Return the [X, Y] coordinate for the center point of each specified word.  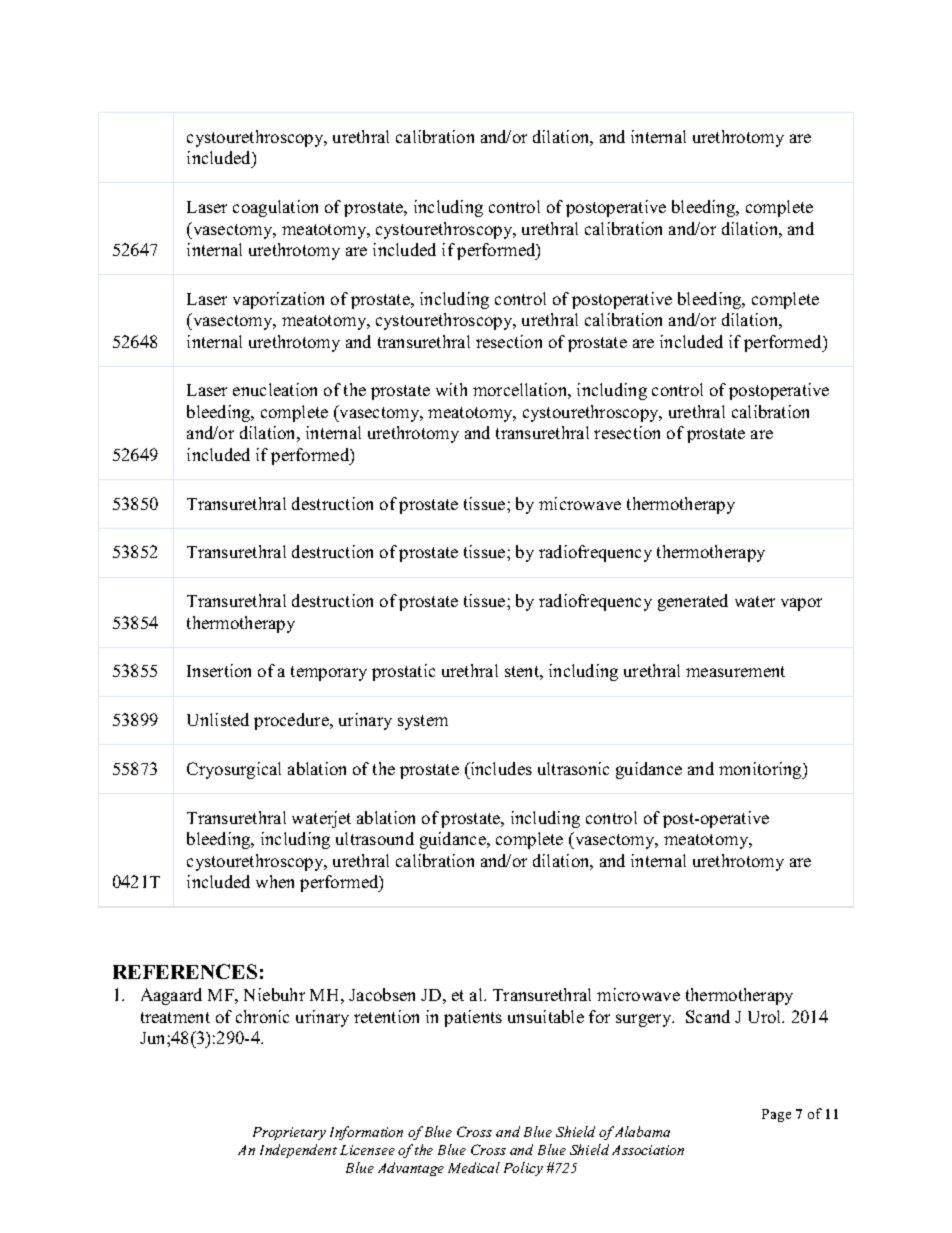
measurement [735, 671]
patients [473, 1018]
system [423, 722]
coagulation [275, 208]
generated [693, 602]
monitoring [761, 770]
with [451, 389]
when [275, 881]
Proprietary [289, 1133]
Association [648, 1150]
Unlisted [218, 719]
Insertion [219, 670]
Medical [474, 1167]
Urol [766, 1016]
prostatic [403, 672]
